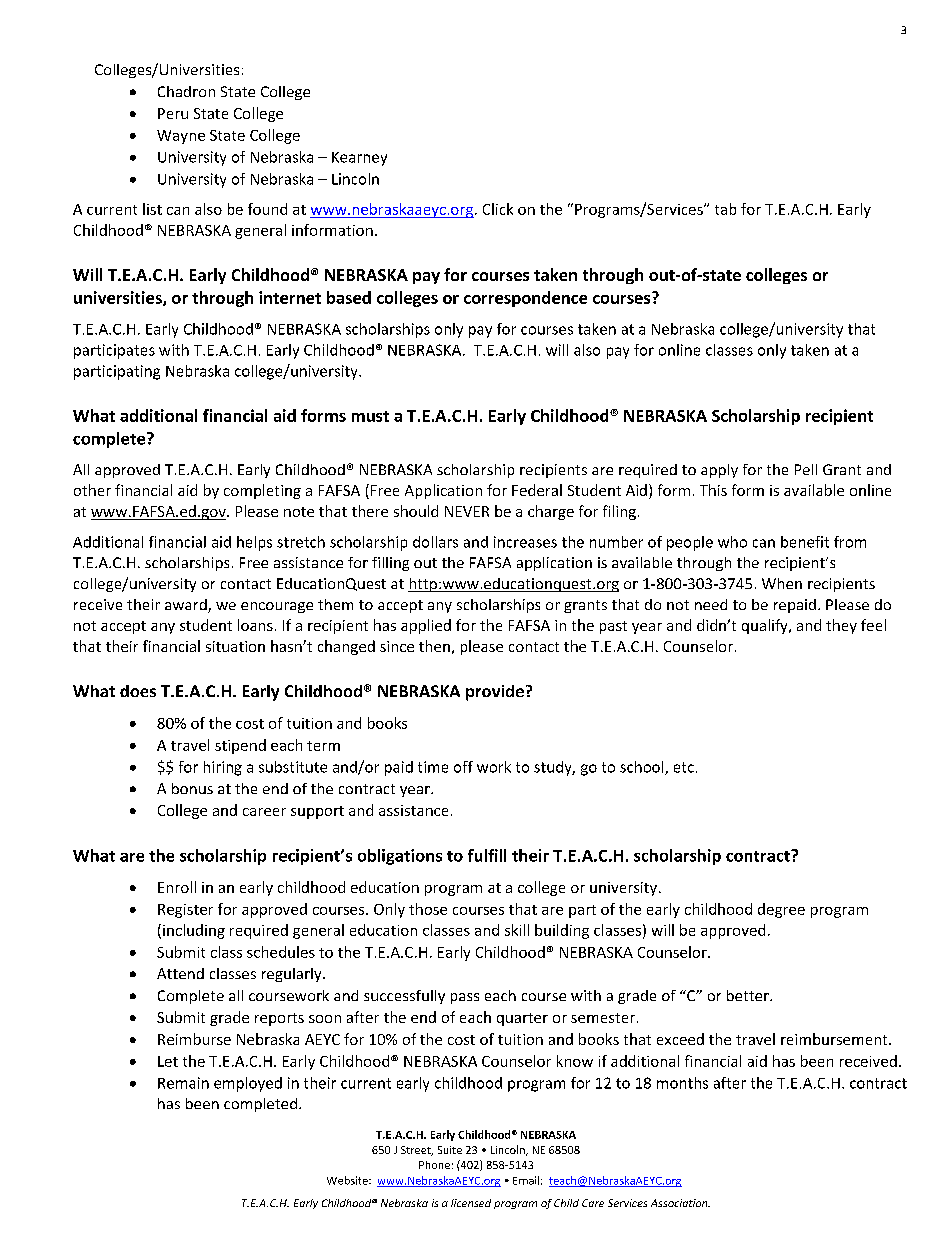  I want to click on Wayne, so click(181, 137).
